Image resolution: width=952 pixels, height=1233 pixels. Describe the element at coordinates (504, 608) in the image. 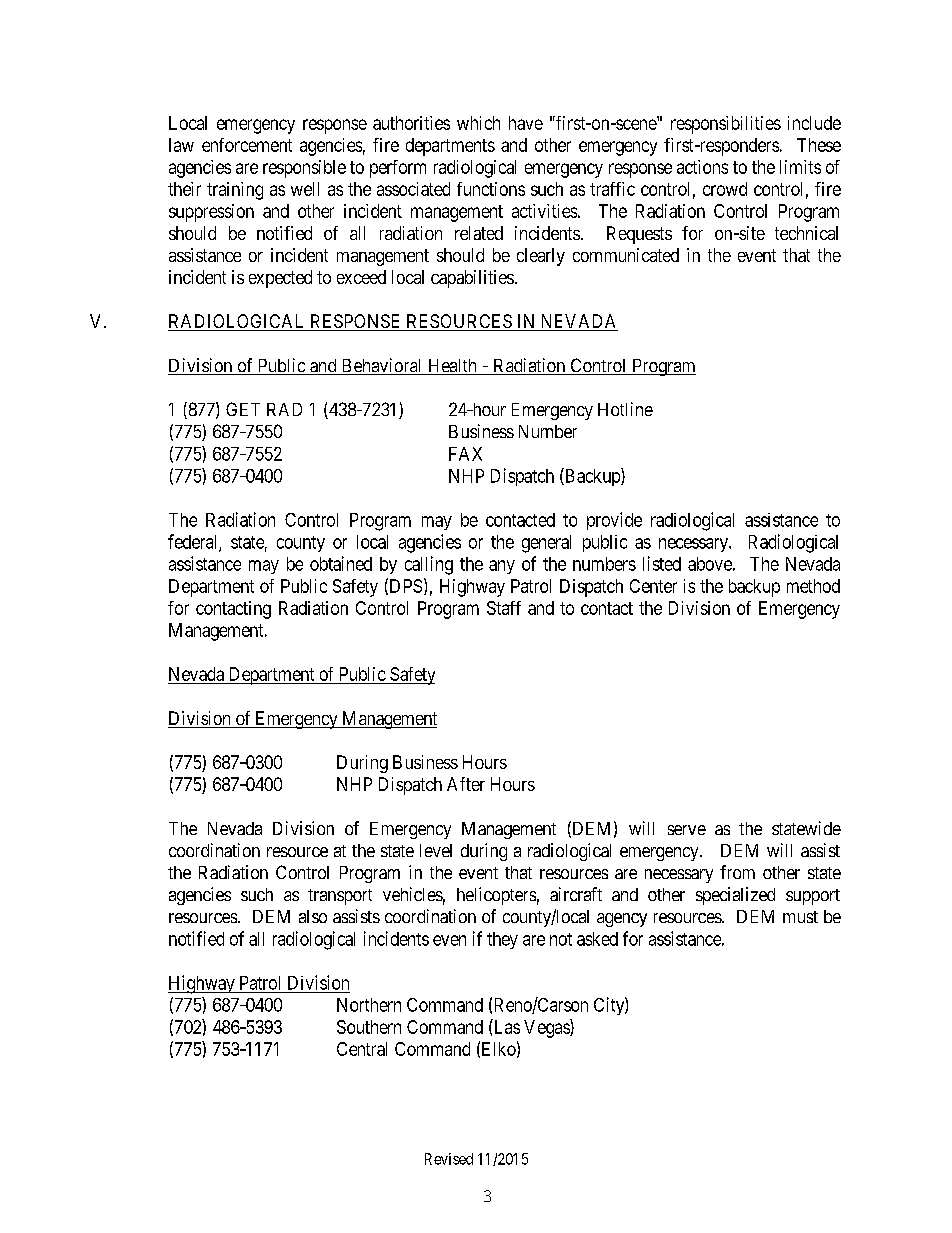

I see `Staff` at that location.
